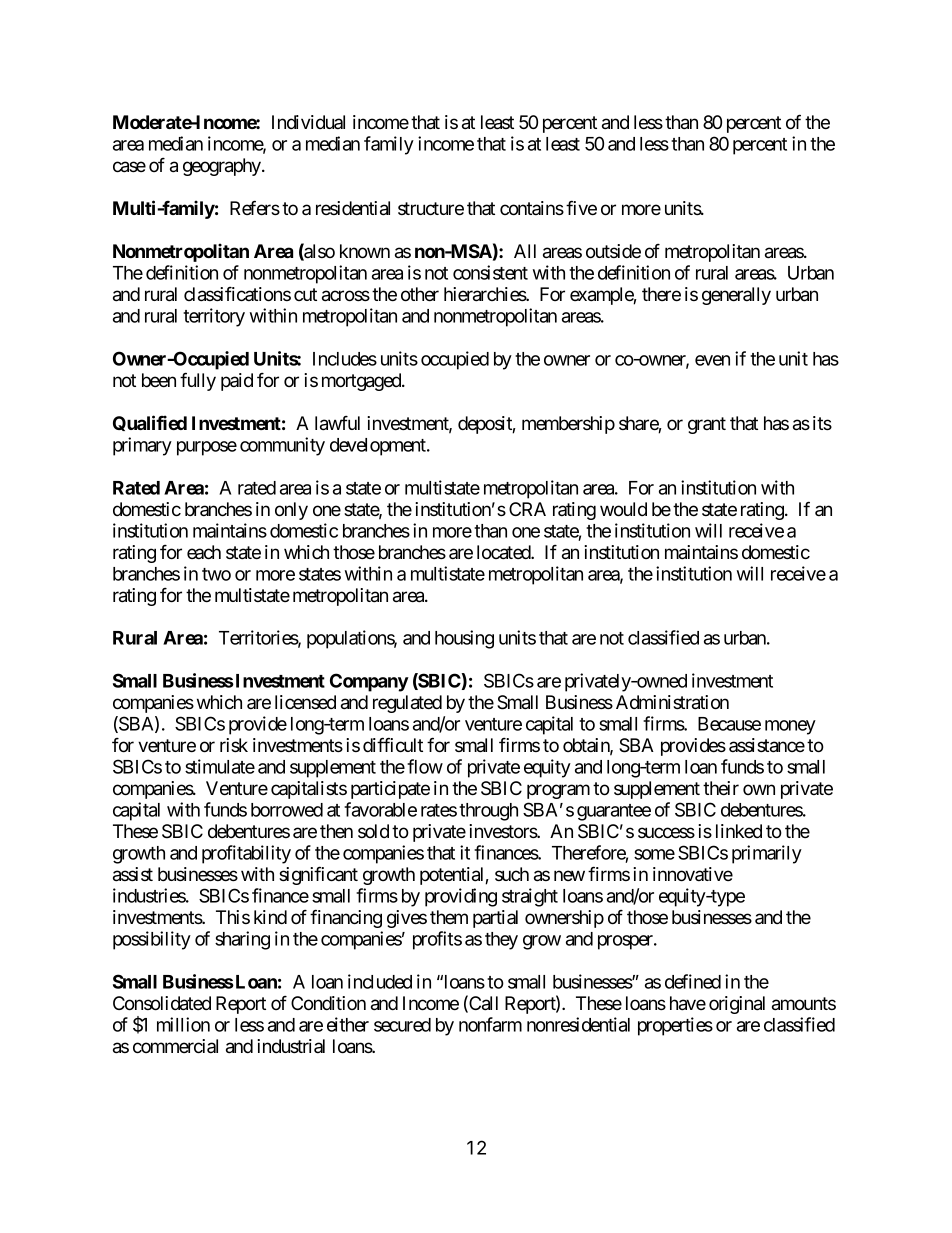 The height and width of the document is (1233, 952). Describe the element at coordinates (237, 382) in the document. I see `paid` at that location.
